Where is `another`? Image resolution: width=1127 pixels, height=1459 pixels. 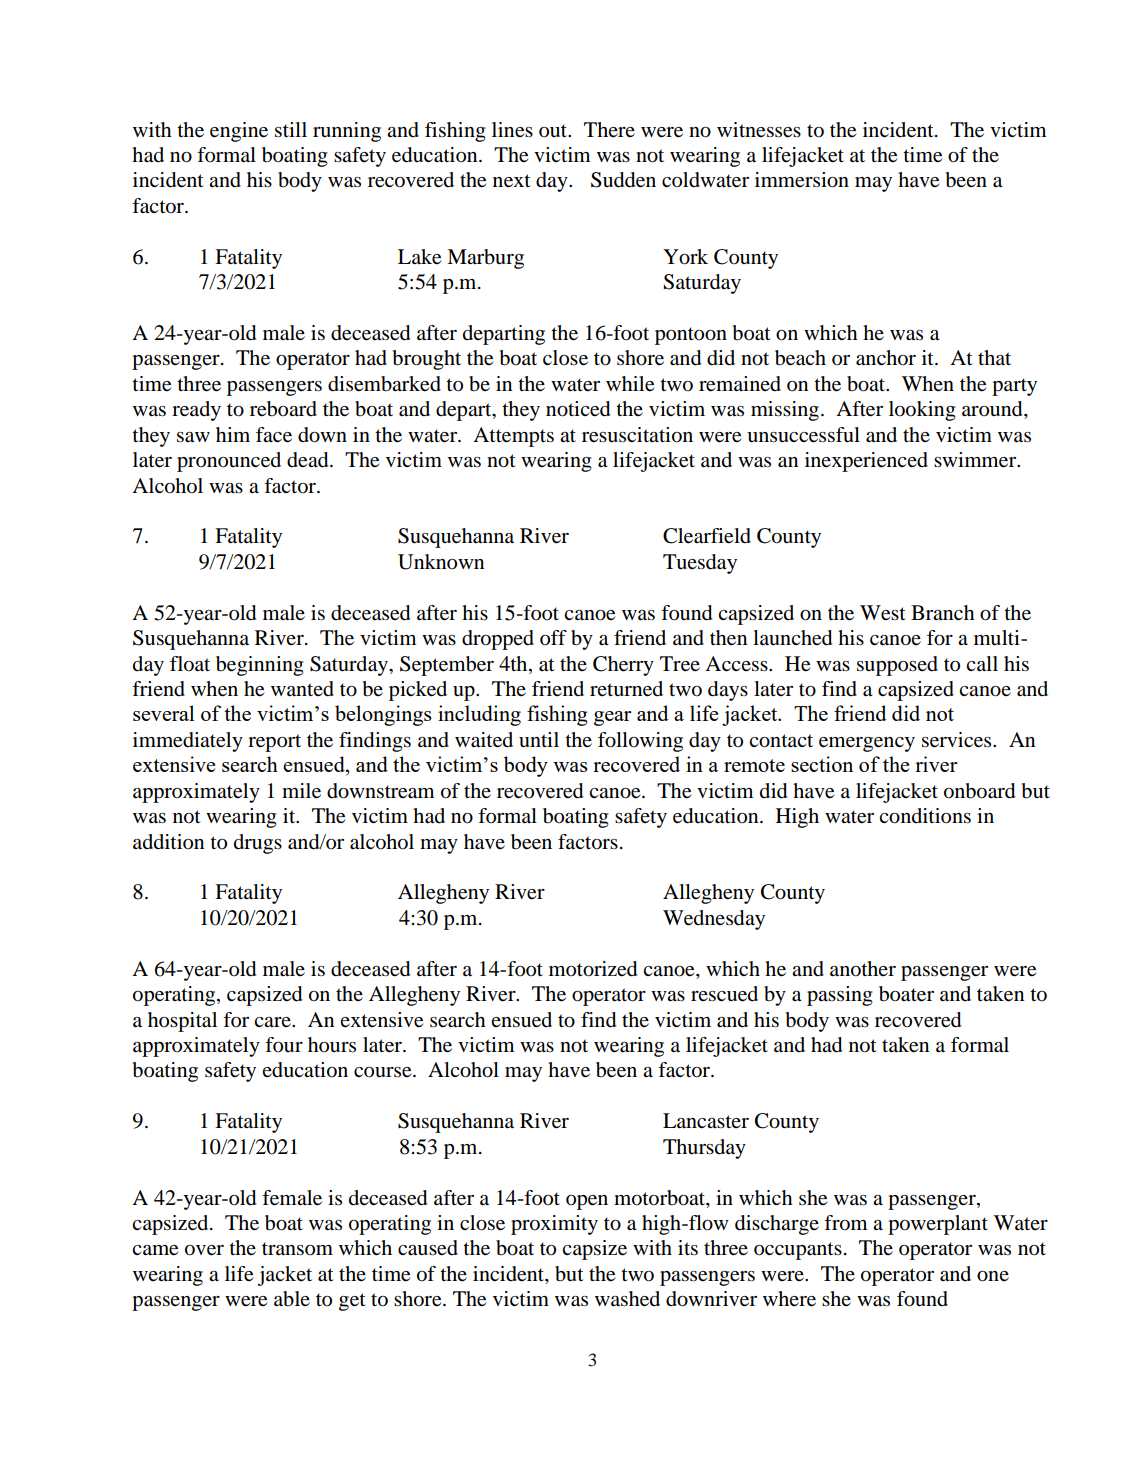 another is located at coordinates (863, 969).
